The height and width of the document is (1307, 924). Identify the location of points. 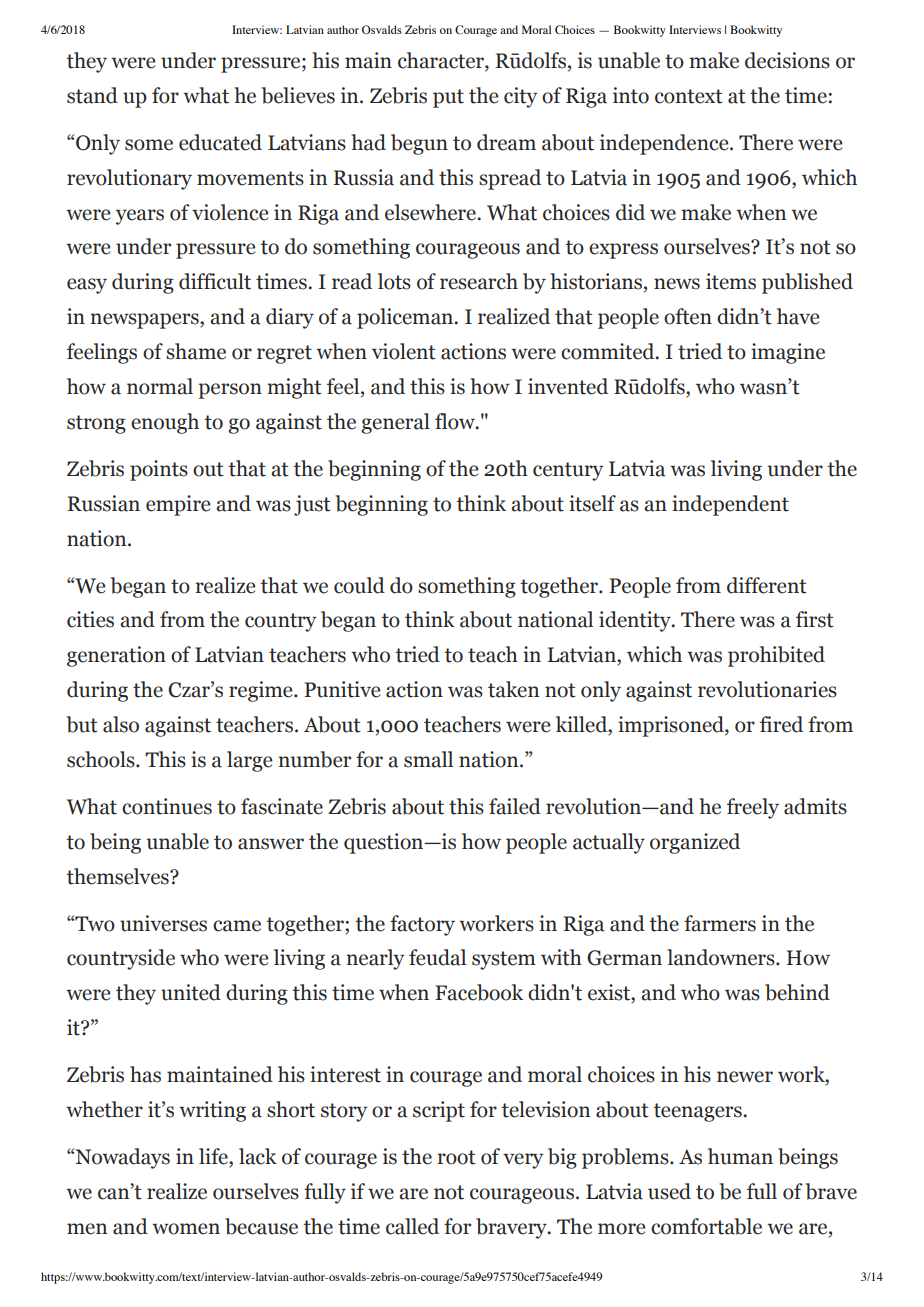
(159, 470).
